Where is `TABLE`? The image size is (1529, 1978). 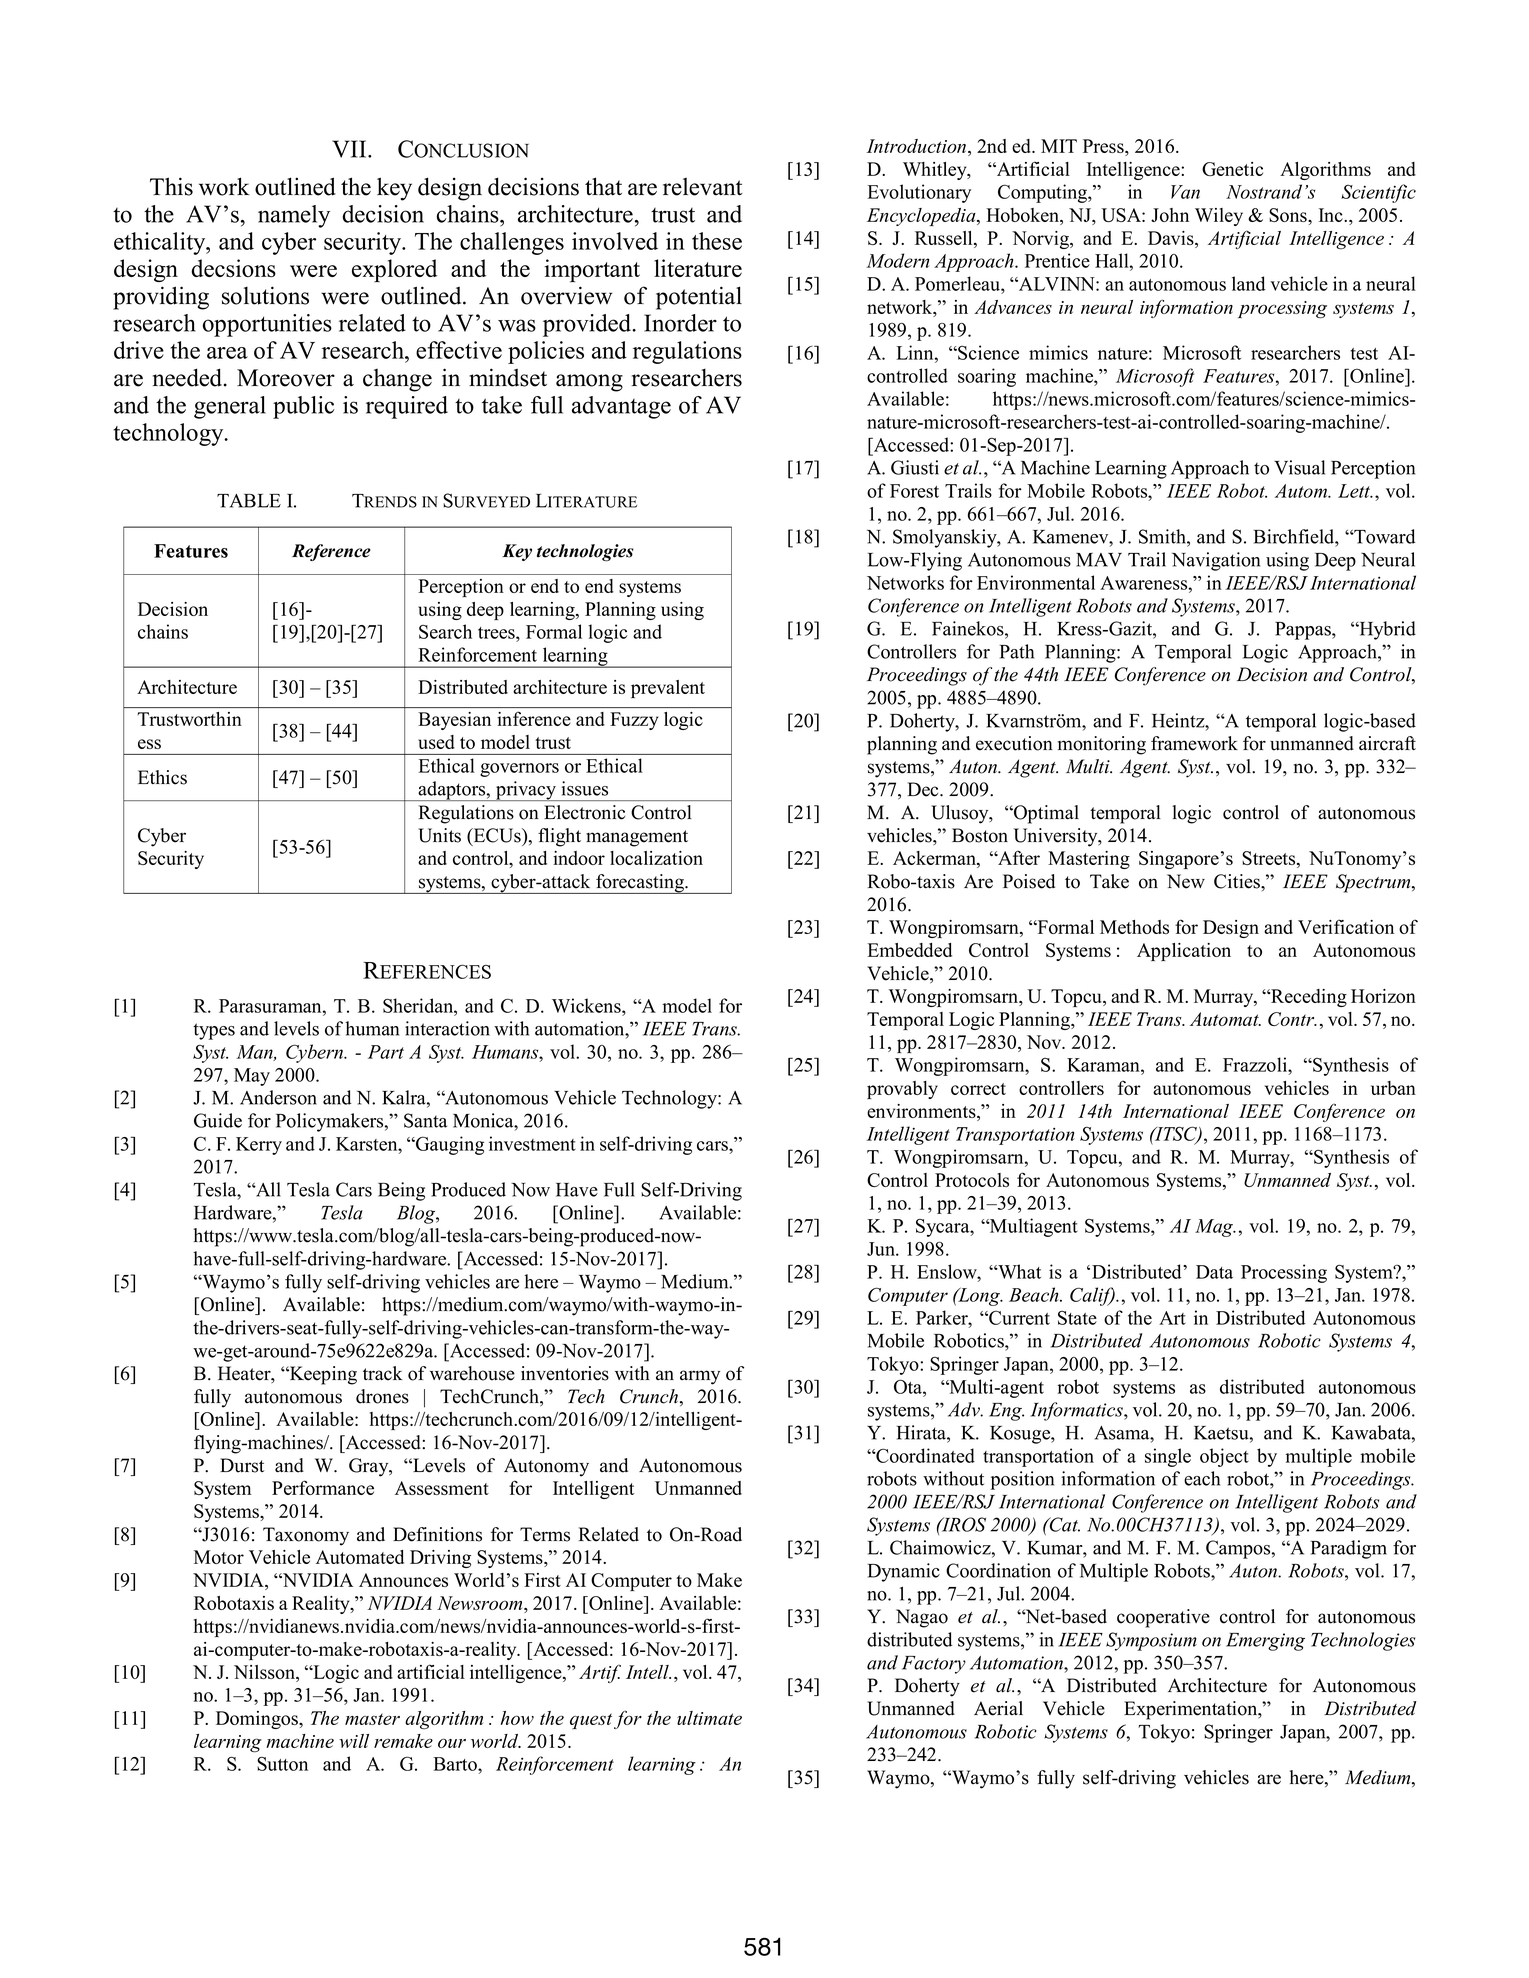
TABLE is located at coordinates (249, 501).
